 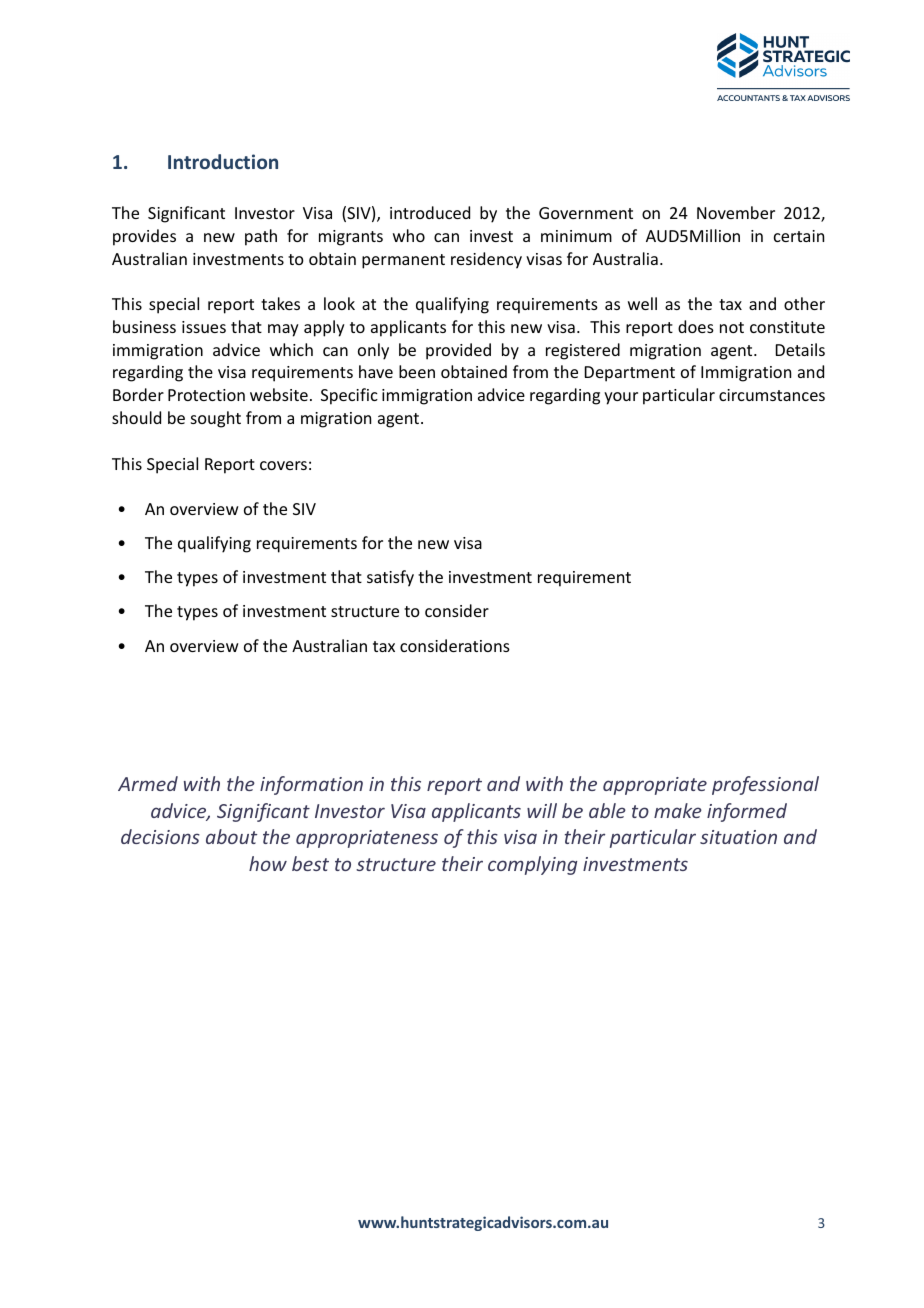 What do you see at coordinates (417, 371) in the page?
I see `been` at bounding box center [417, 371].
